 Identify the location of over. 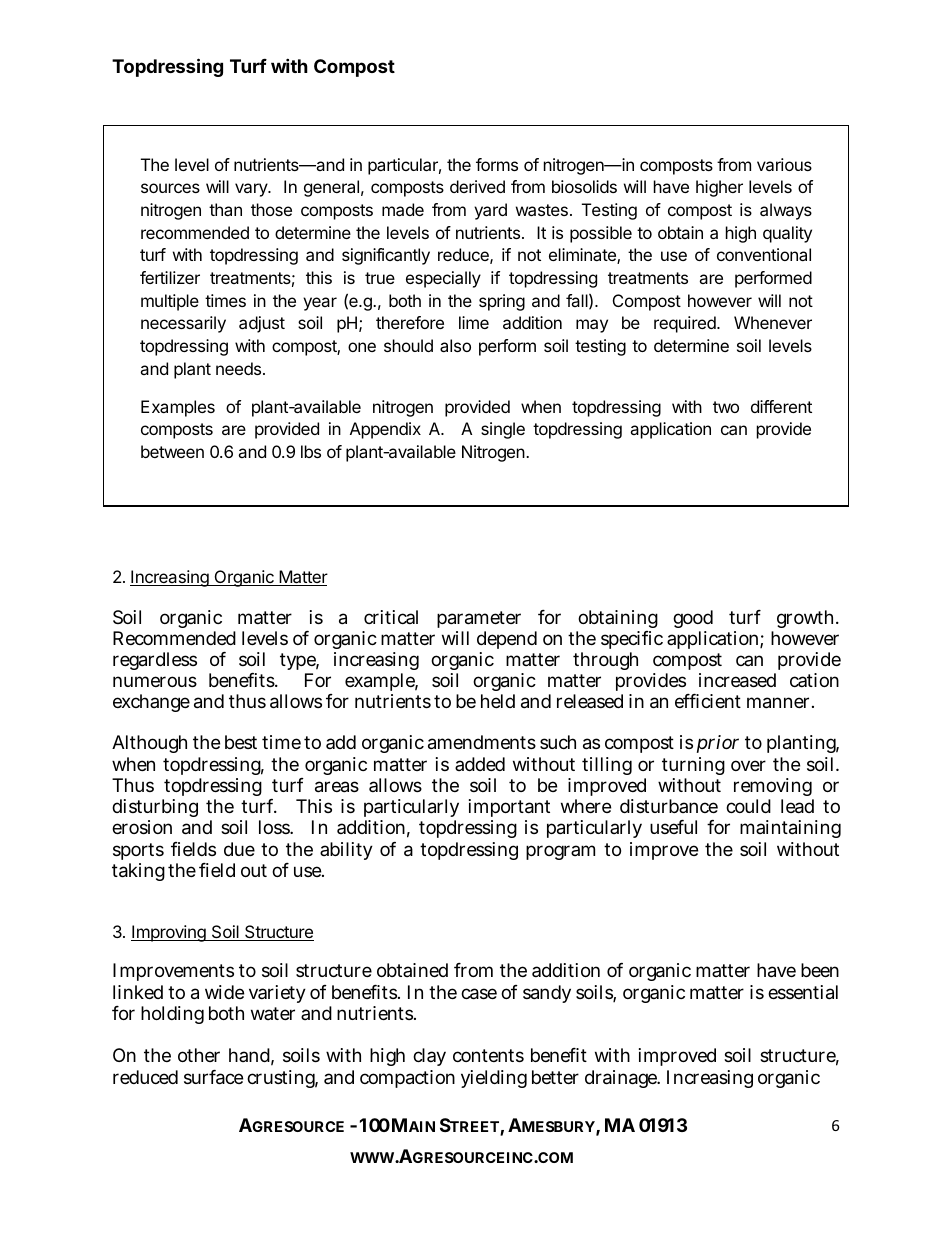
(748, 765).
